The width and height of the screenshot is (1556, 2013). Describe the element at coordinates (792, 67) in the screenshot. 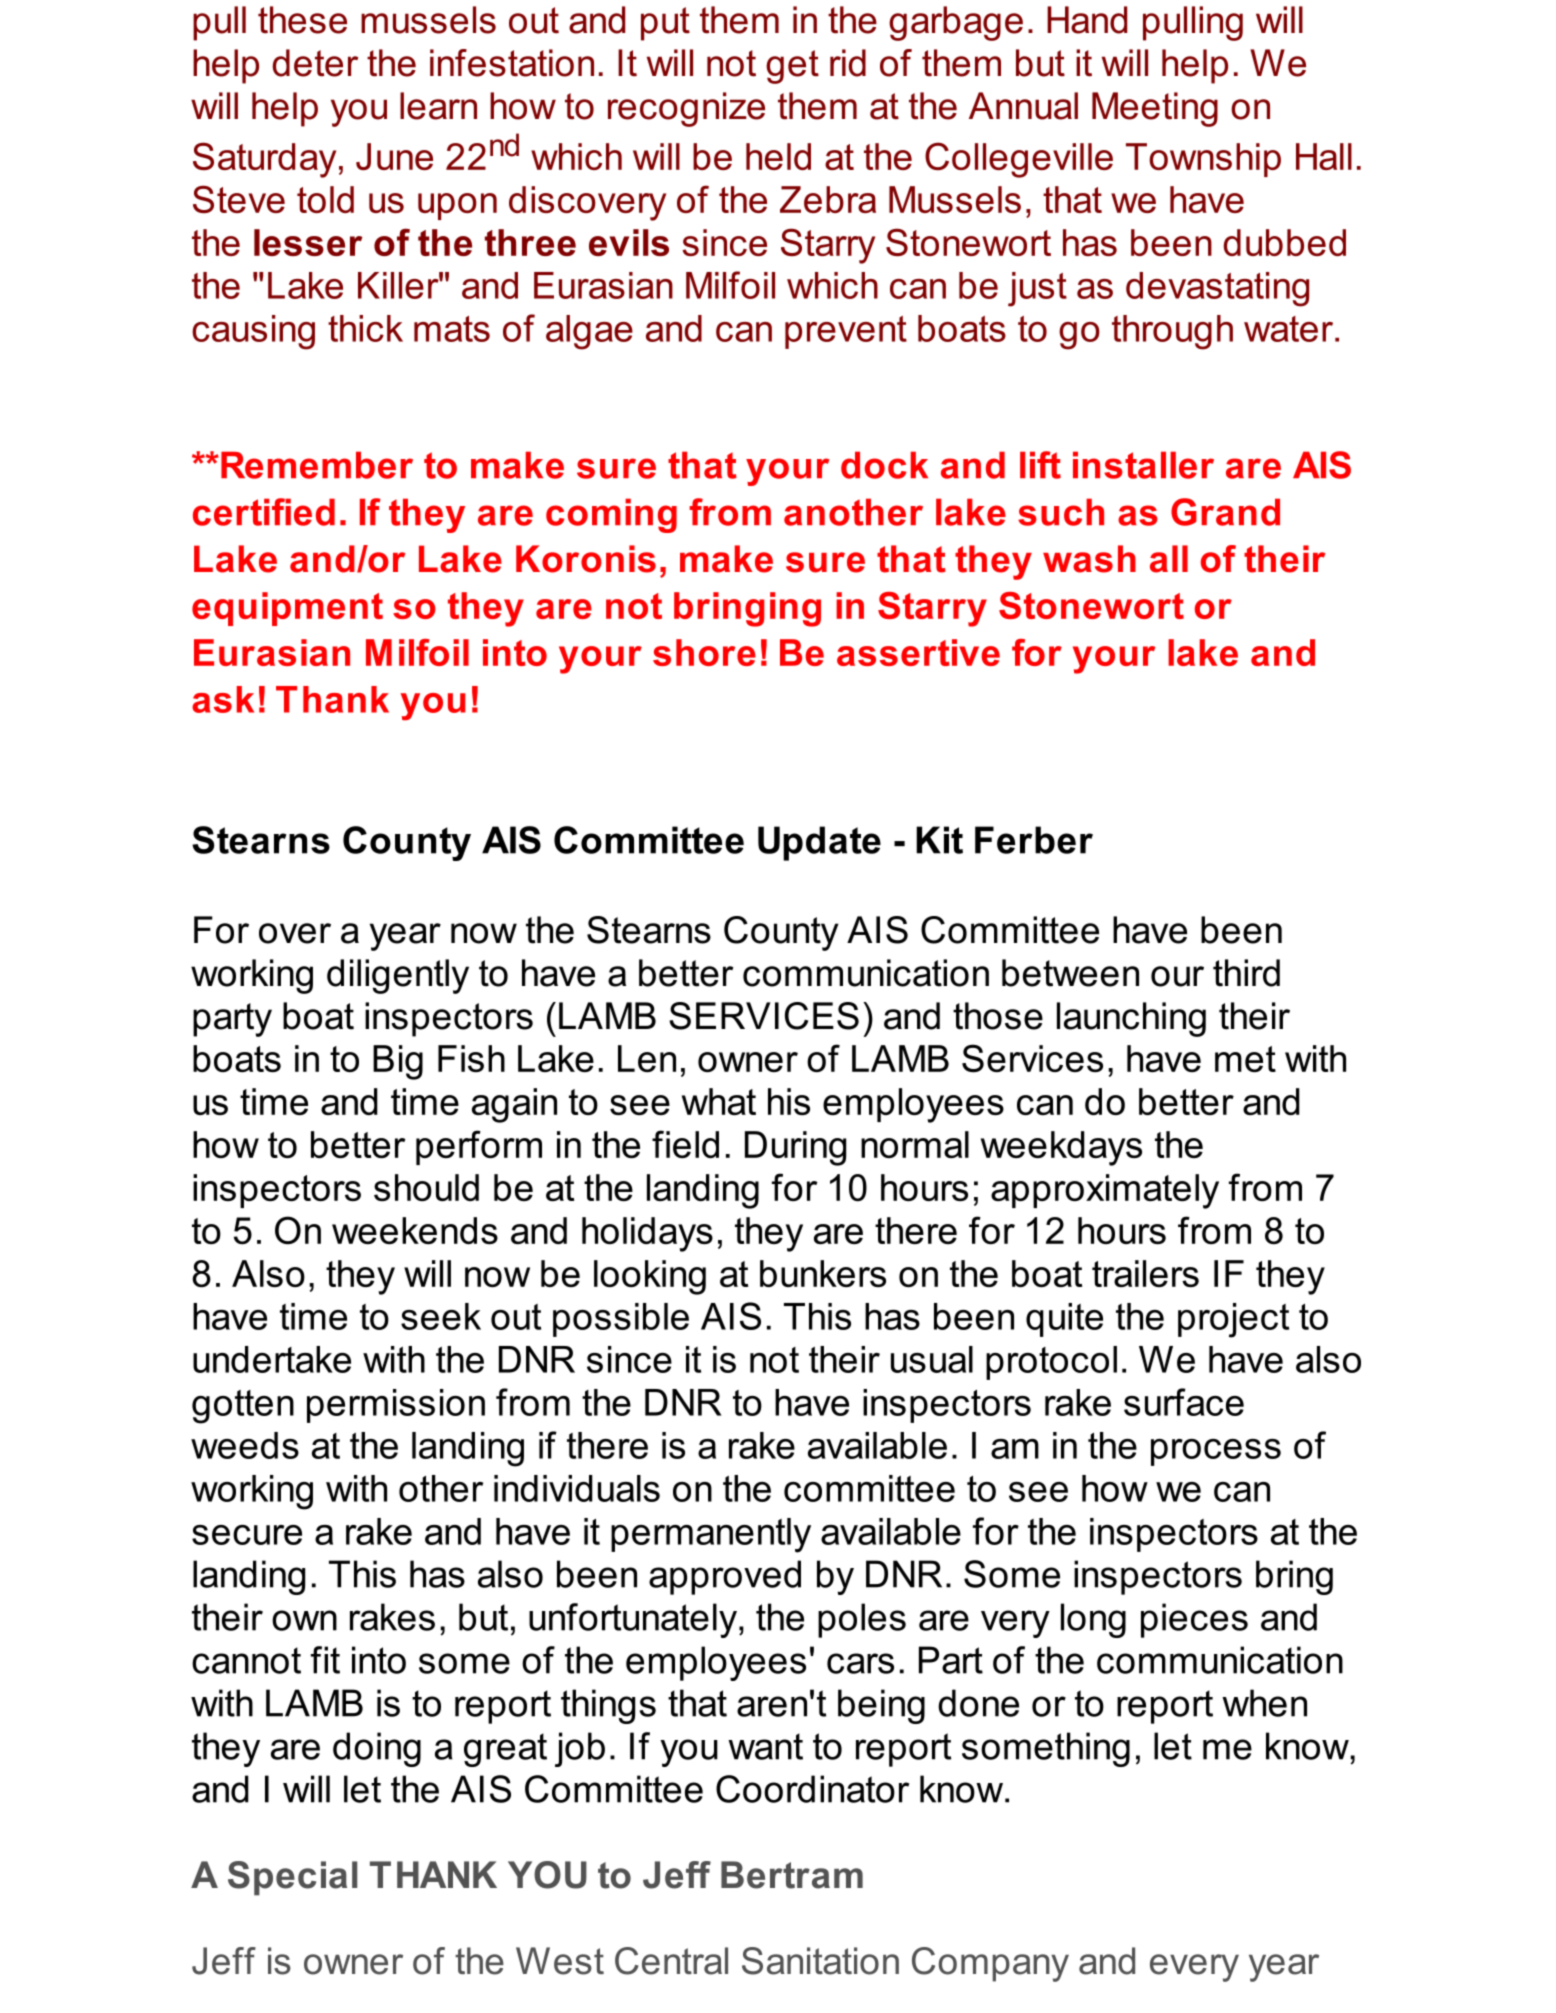

I see `get` at that location.
